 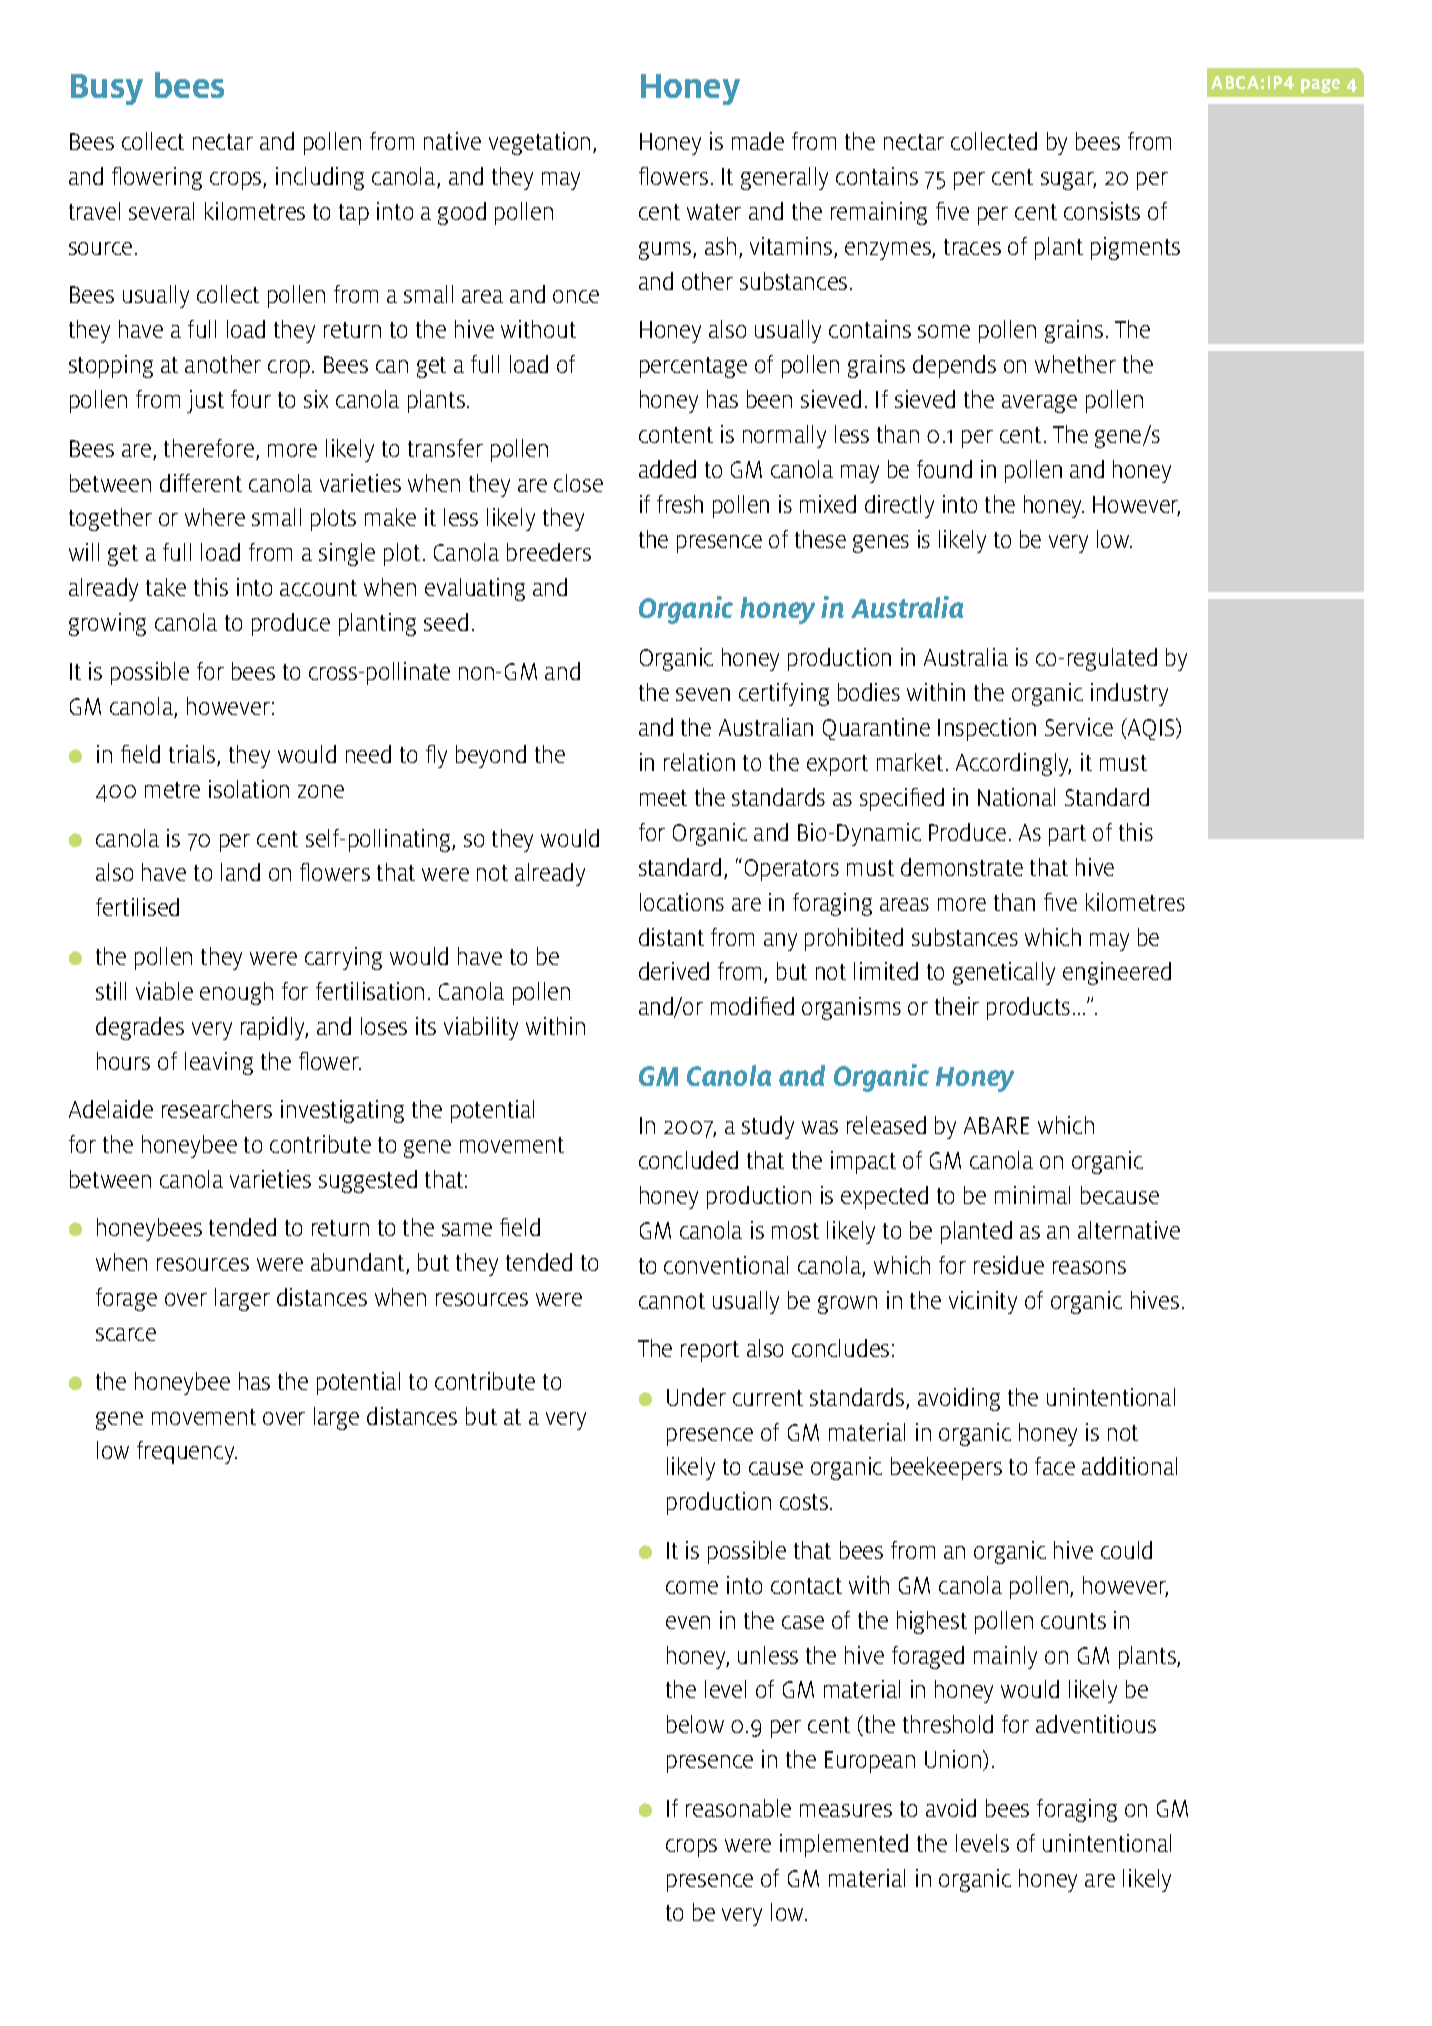 What do you see at coordinates (758, 141) in the document?
I see `made` at bounding box center [758, 141].
